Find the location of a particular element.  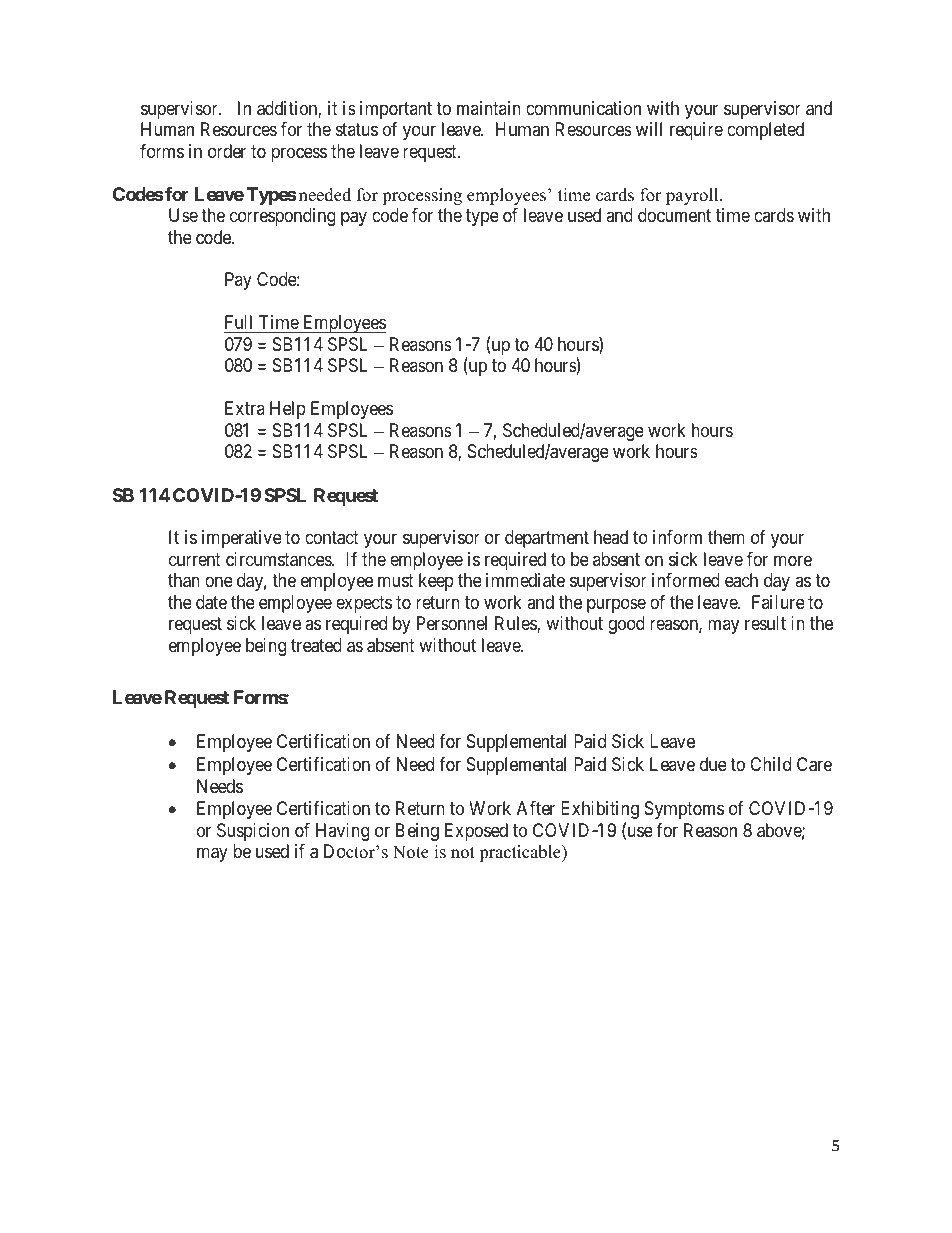

Suspicion is located at coordinates (253, 832).
